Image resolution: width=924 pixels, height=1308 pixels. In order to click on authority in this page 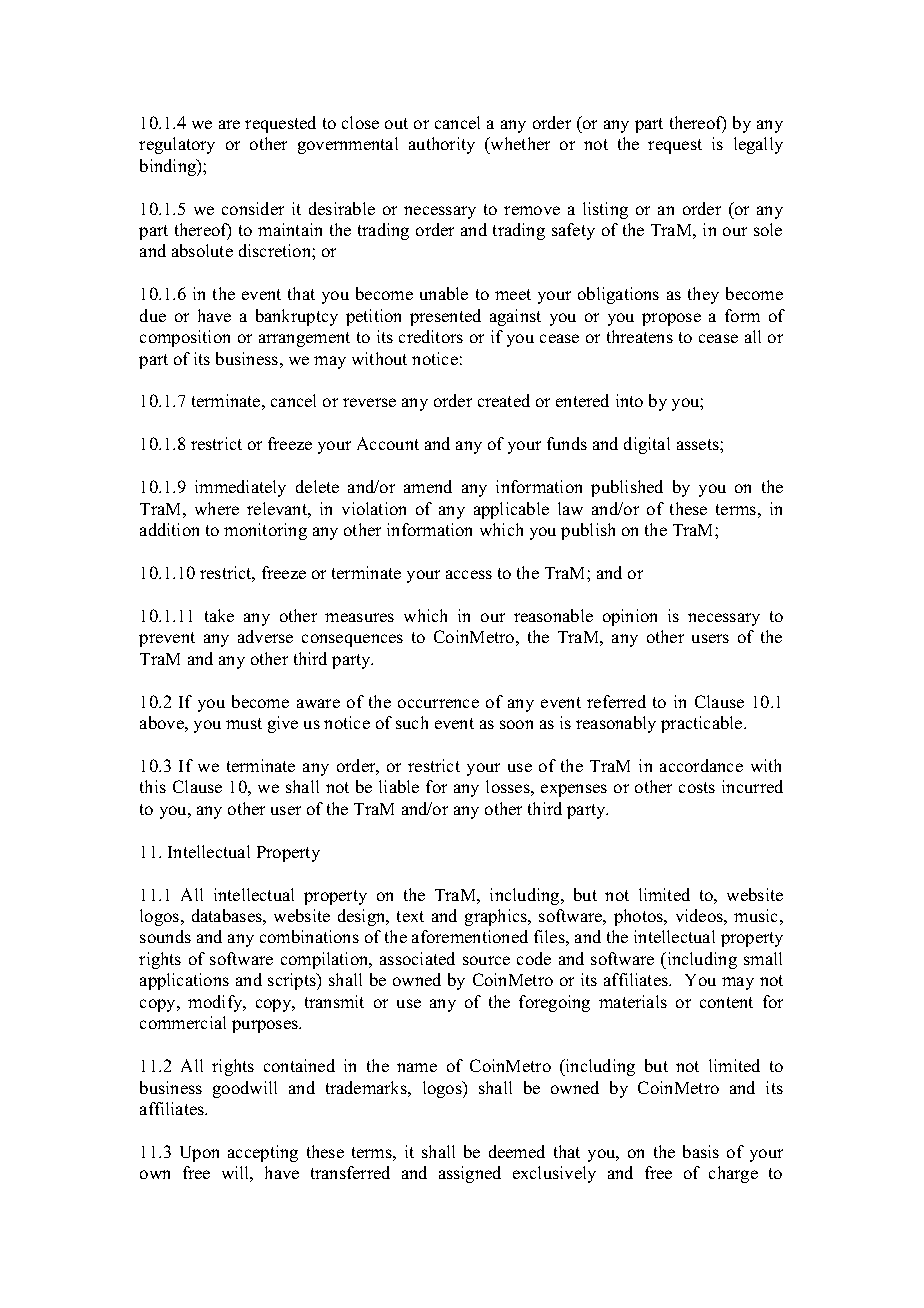, I will do `click(442, 145)`.
